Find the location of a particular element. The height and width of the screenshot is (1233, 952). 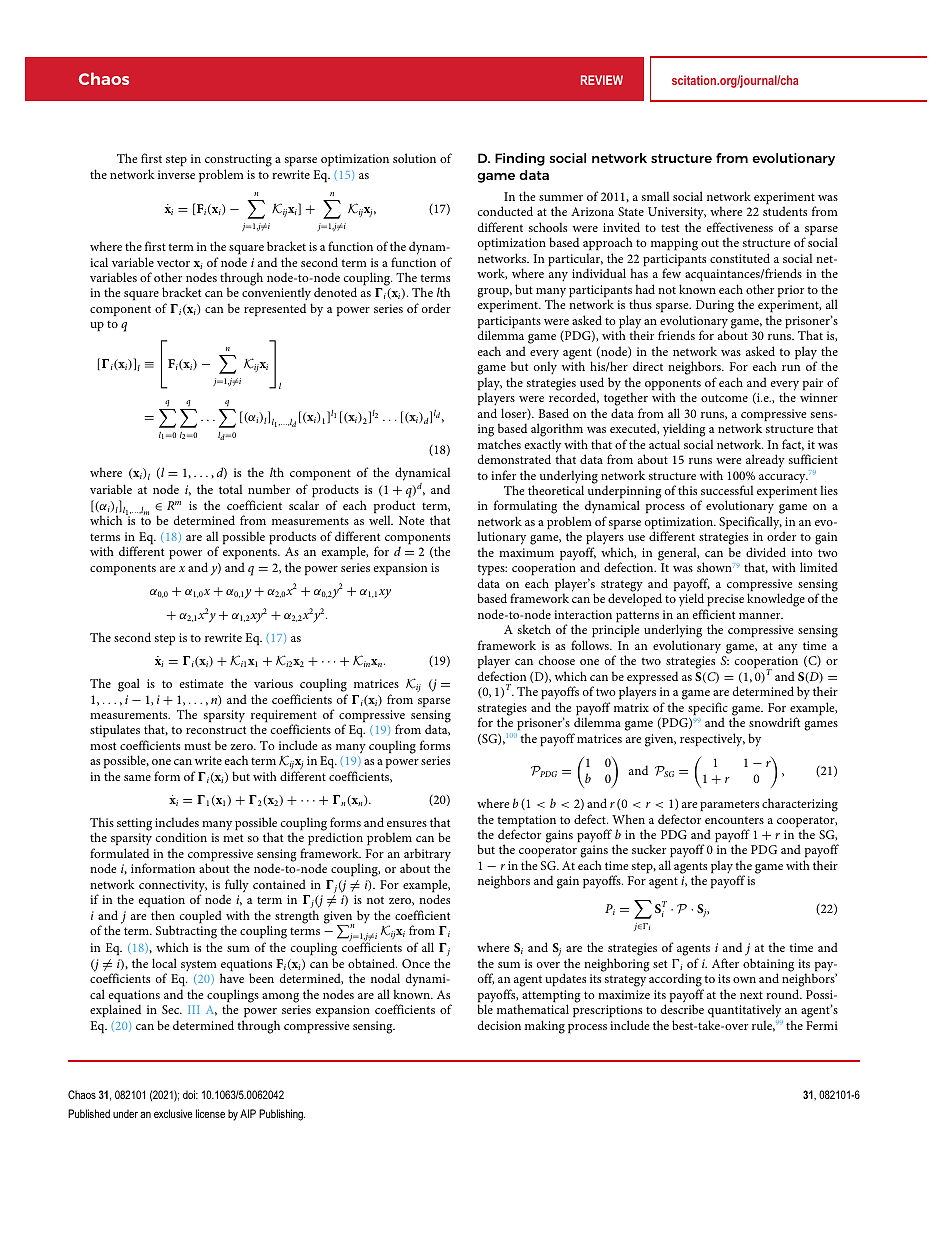

decision is located at coordinates (499, 1025).
